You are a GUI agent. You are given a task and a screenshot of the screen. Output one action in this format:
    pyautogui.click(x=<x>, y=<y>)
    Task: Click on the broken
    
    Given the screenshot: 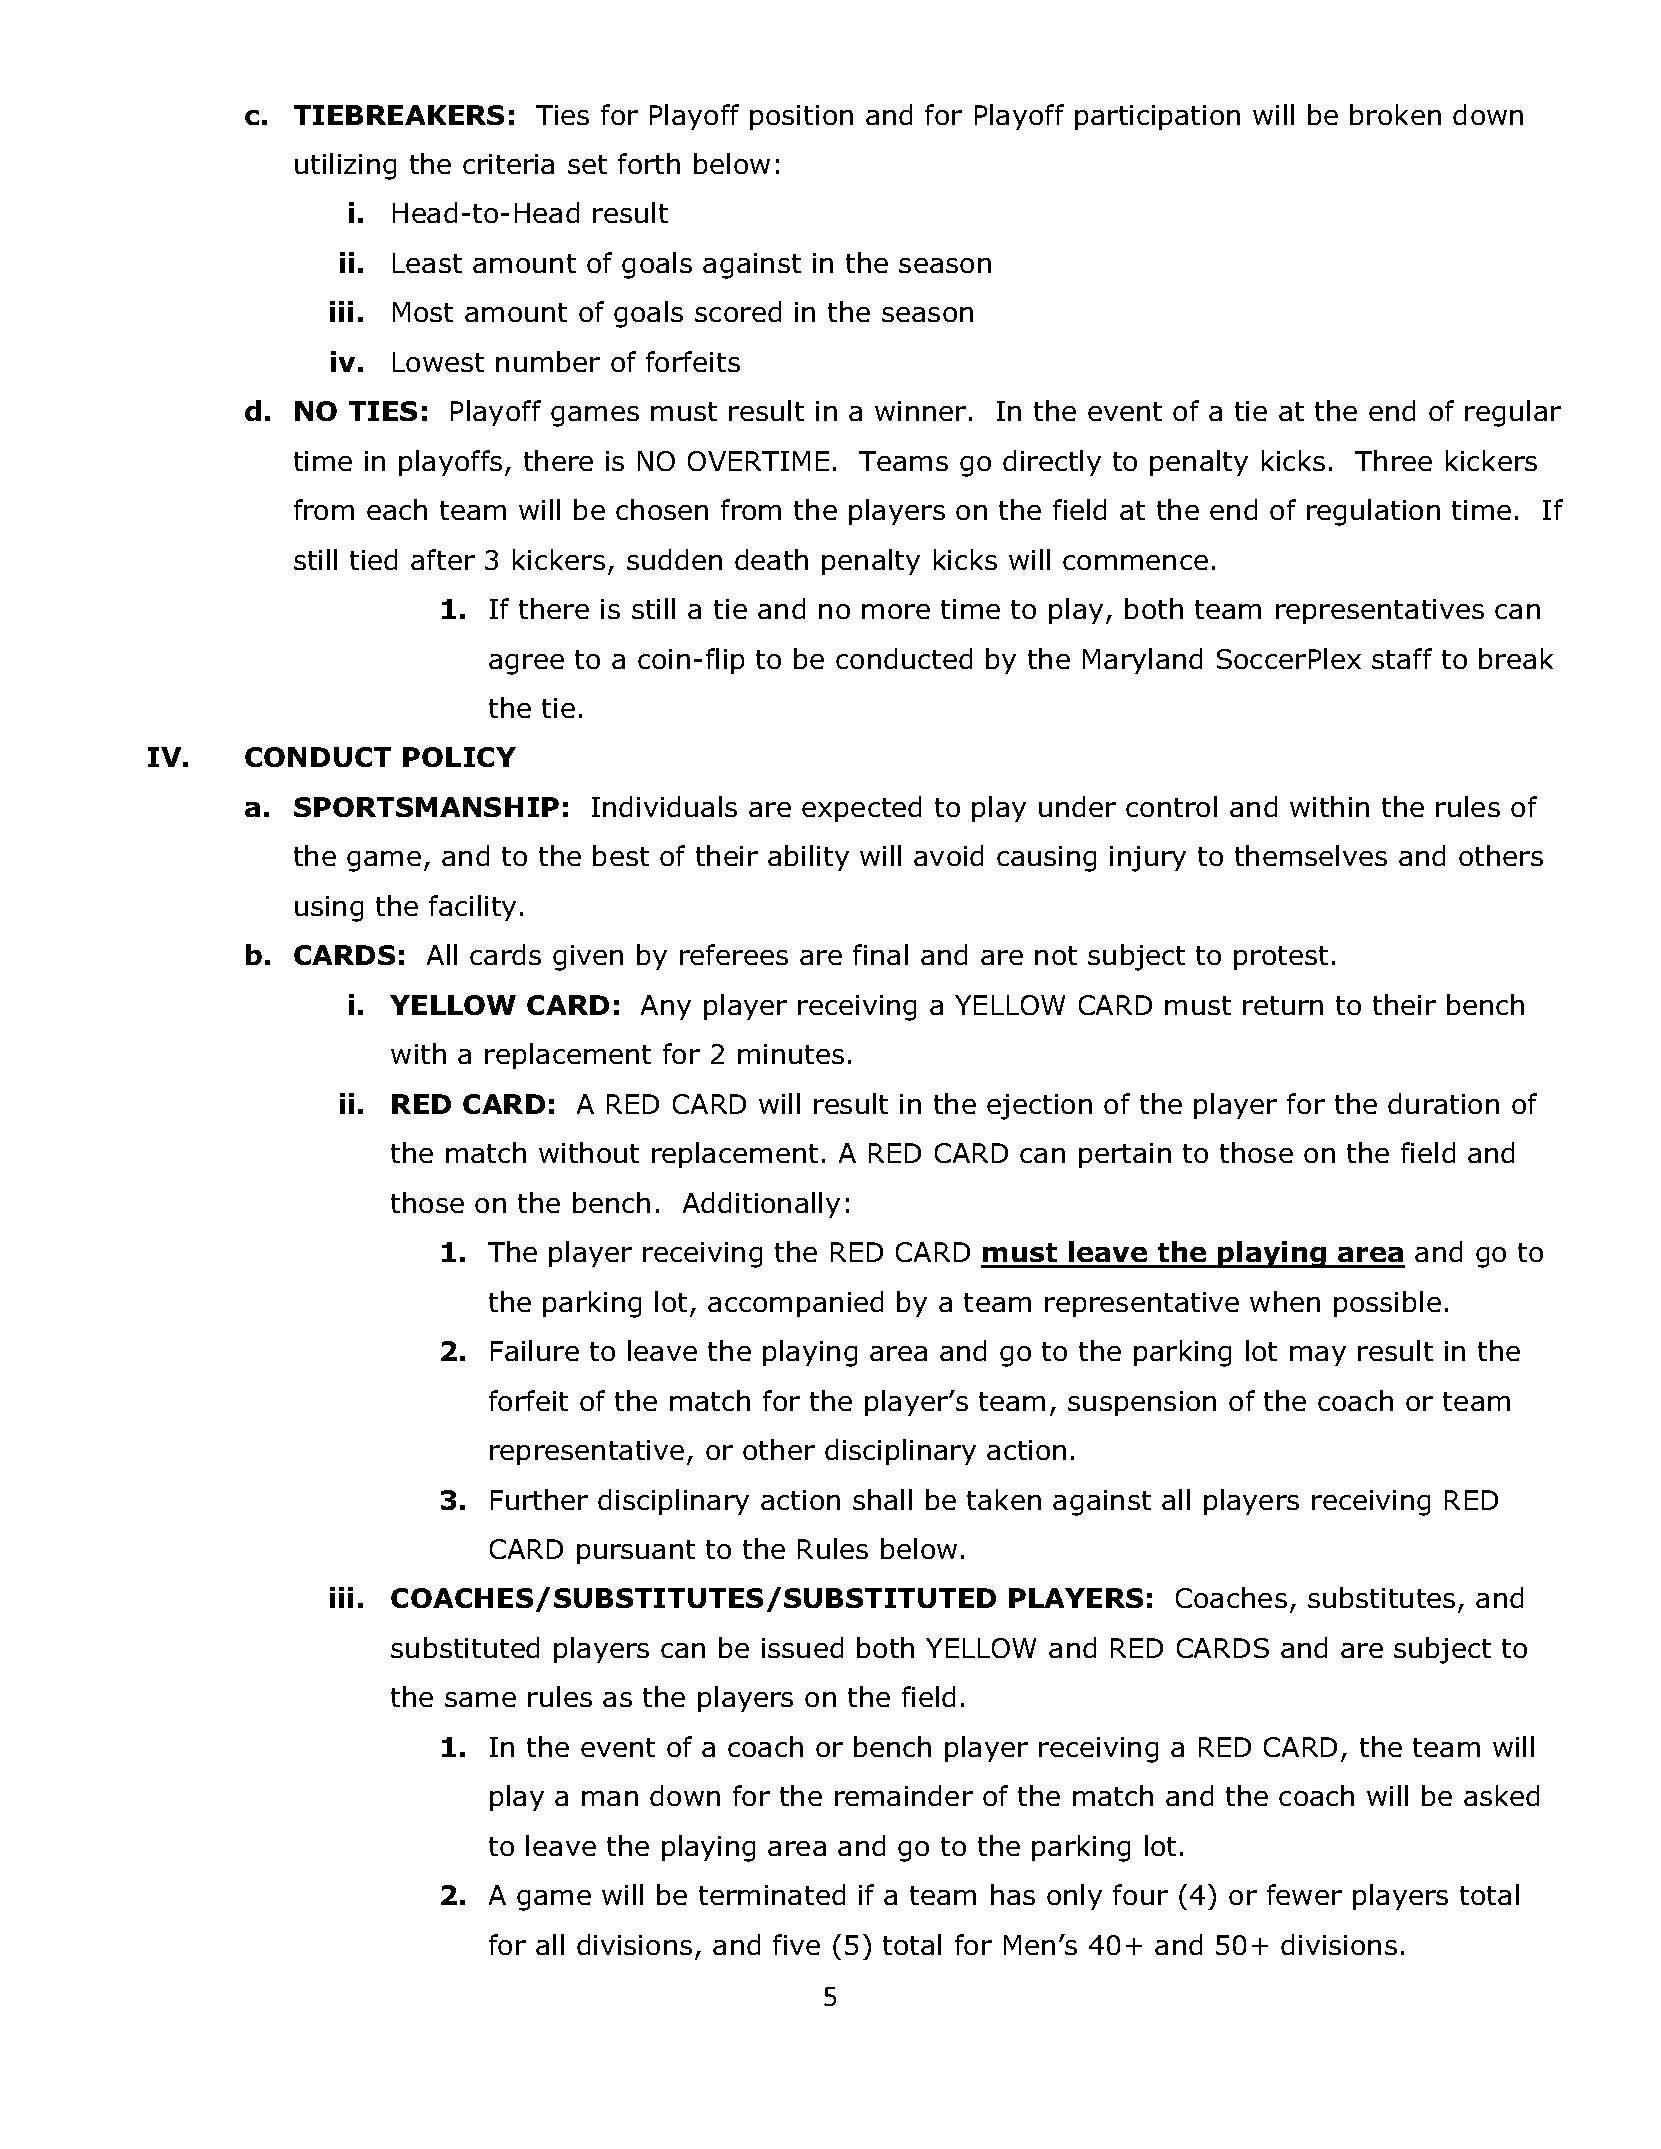 What is the action you would take?
    pyautogui.click(x=1395, y=114)
